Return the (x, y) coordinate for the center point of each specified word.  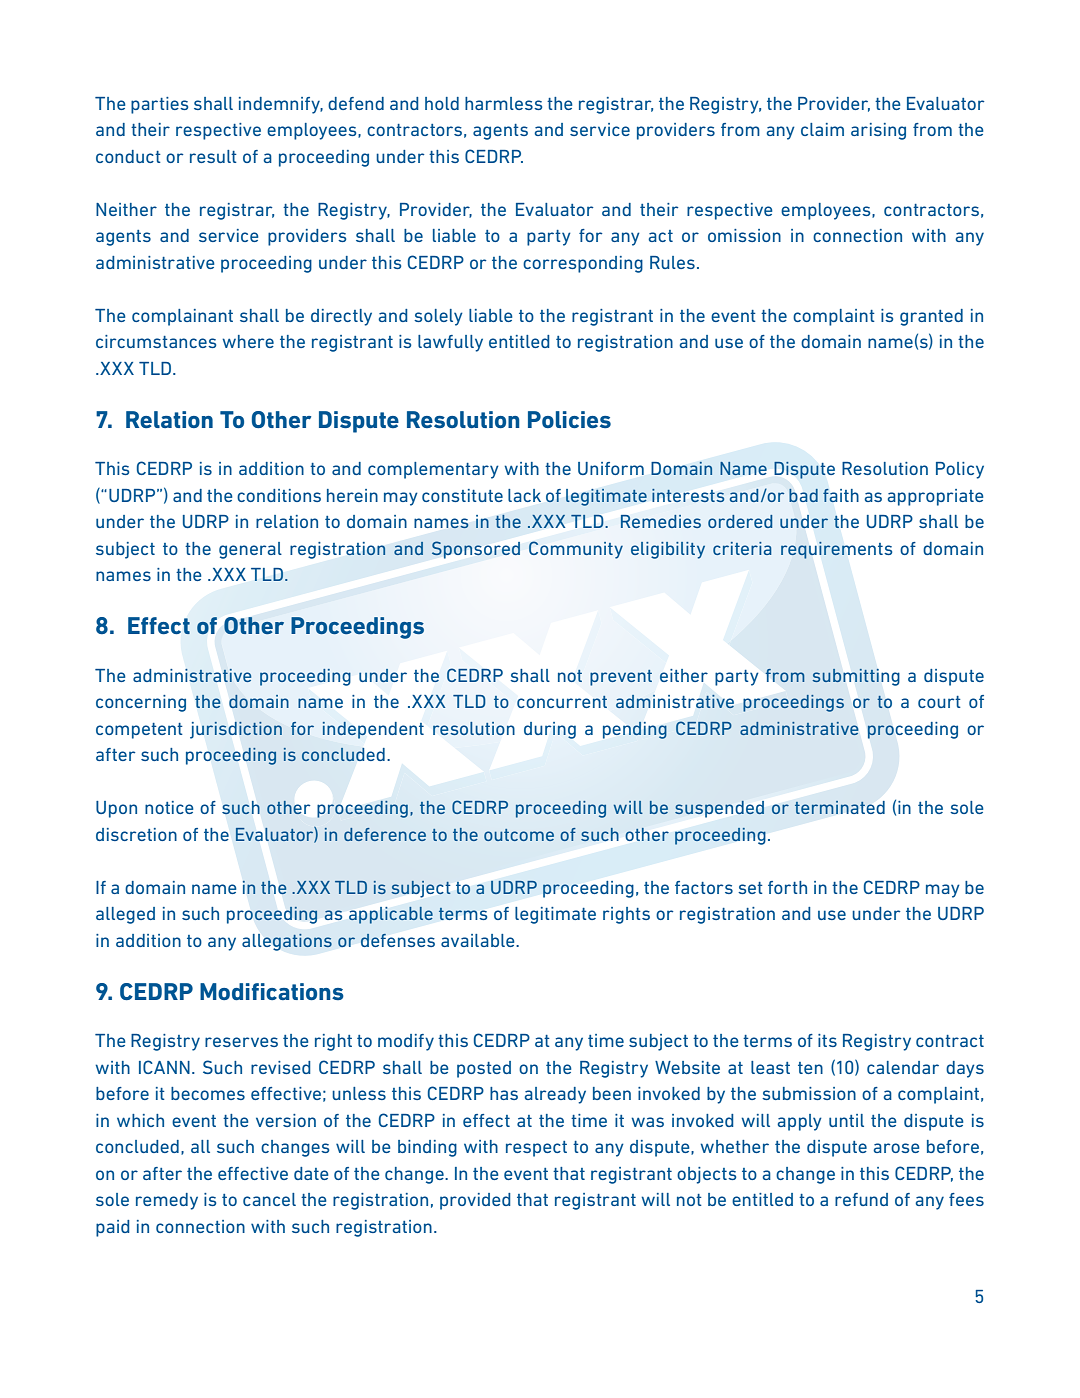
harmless (503, 103)
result (213, 156)
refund (861, 1199)
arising (878, 131)
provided (475, 1201)
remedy (167, 1201)
